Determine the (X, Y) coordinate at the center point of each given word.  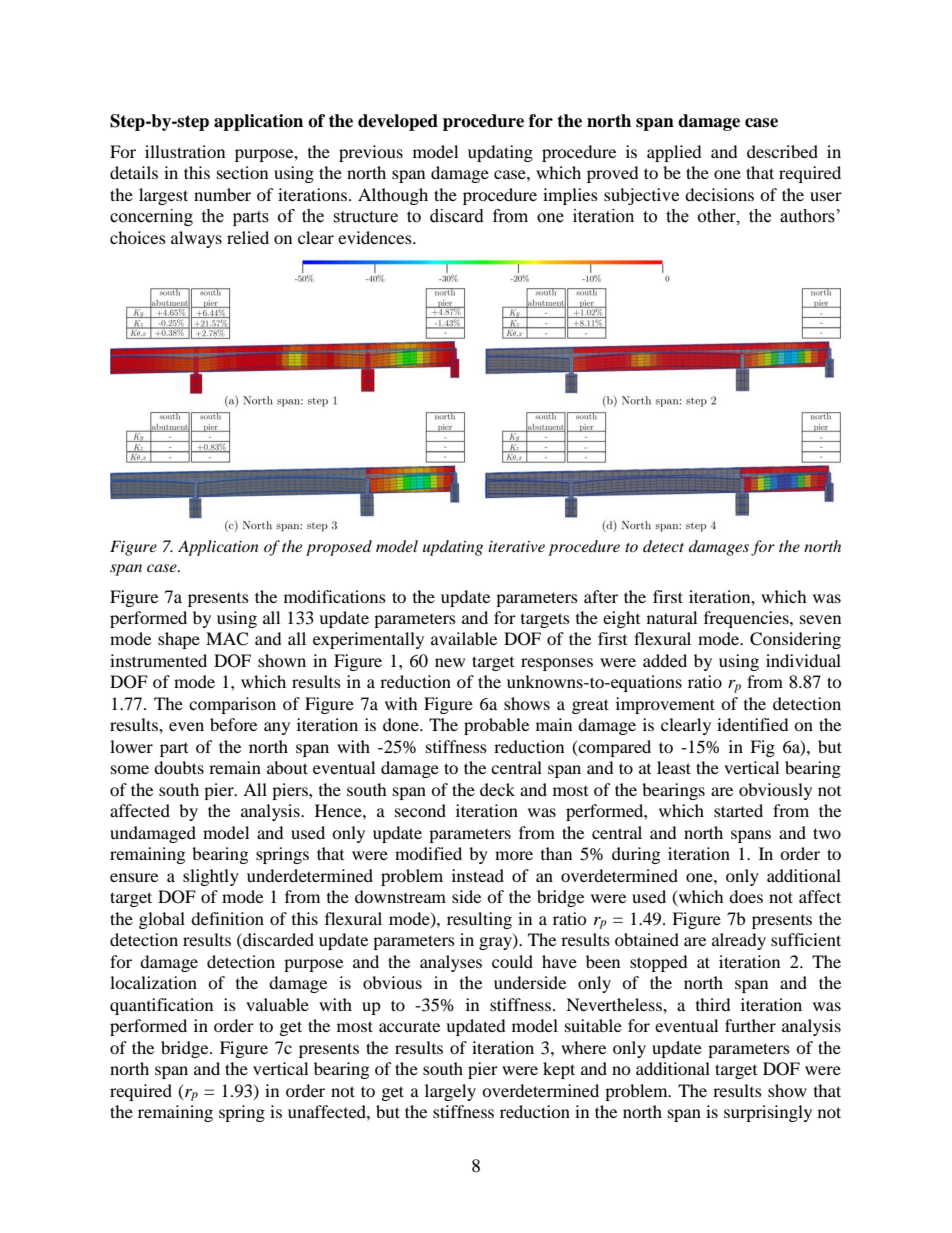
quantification (161, 1006)
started (738, 810)
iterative (516, 546)
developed (398, 122)
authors (807, 216)
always (196, 239)
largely (450, 1092)
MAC (227, 639)
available (464, 638)
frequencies (747, 619)
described (782, 151)
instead (478, 875)
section (242, 172)
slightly (211, 877)
